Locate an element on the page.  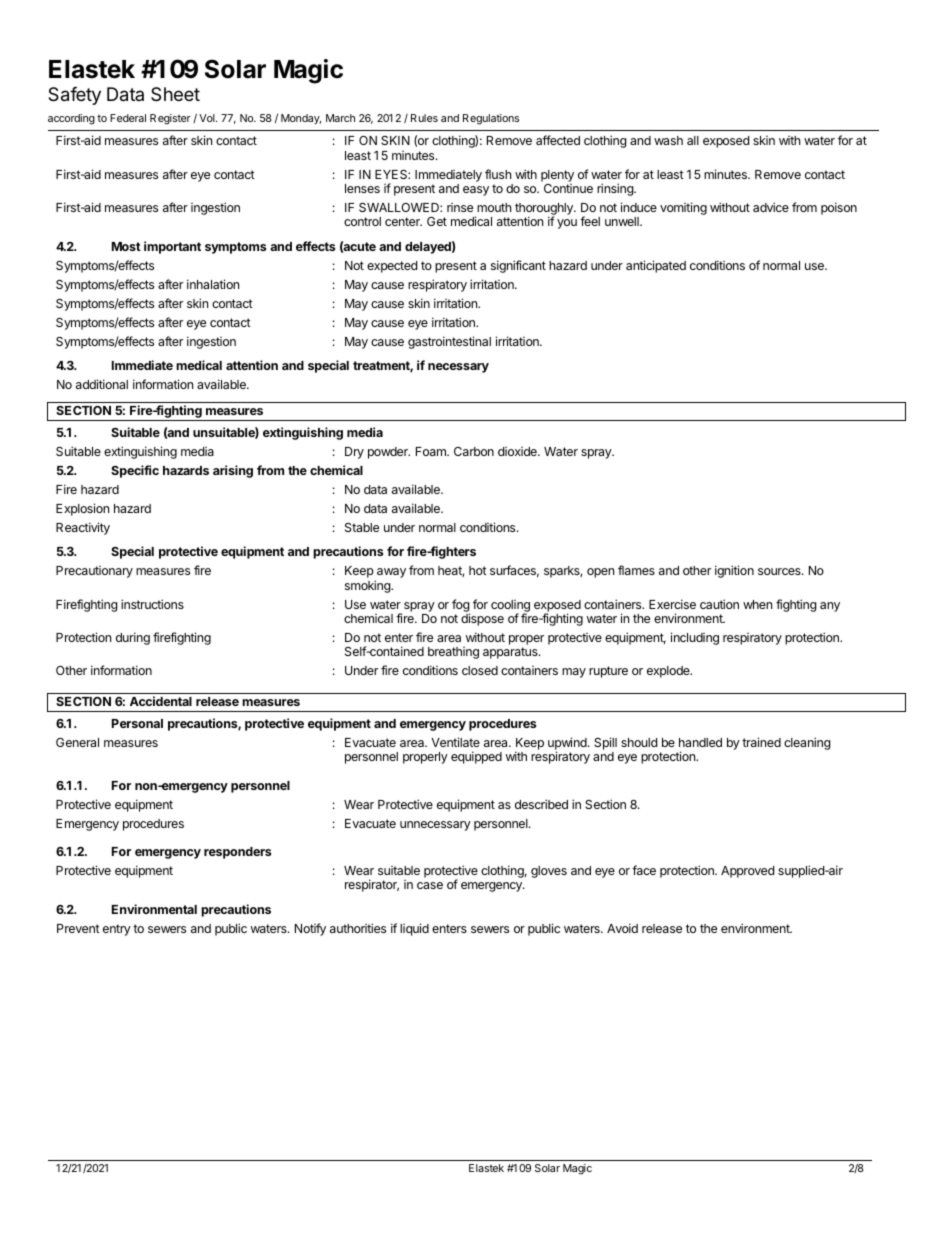
Register is located at coordinates (170, 119).
